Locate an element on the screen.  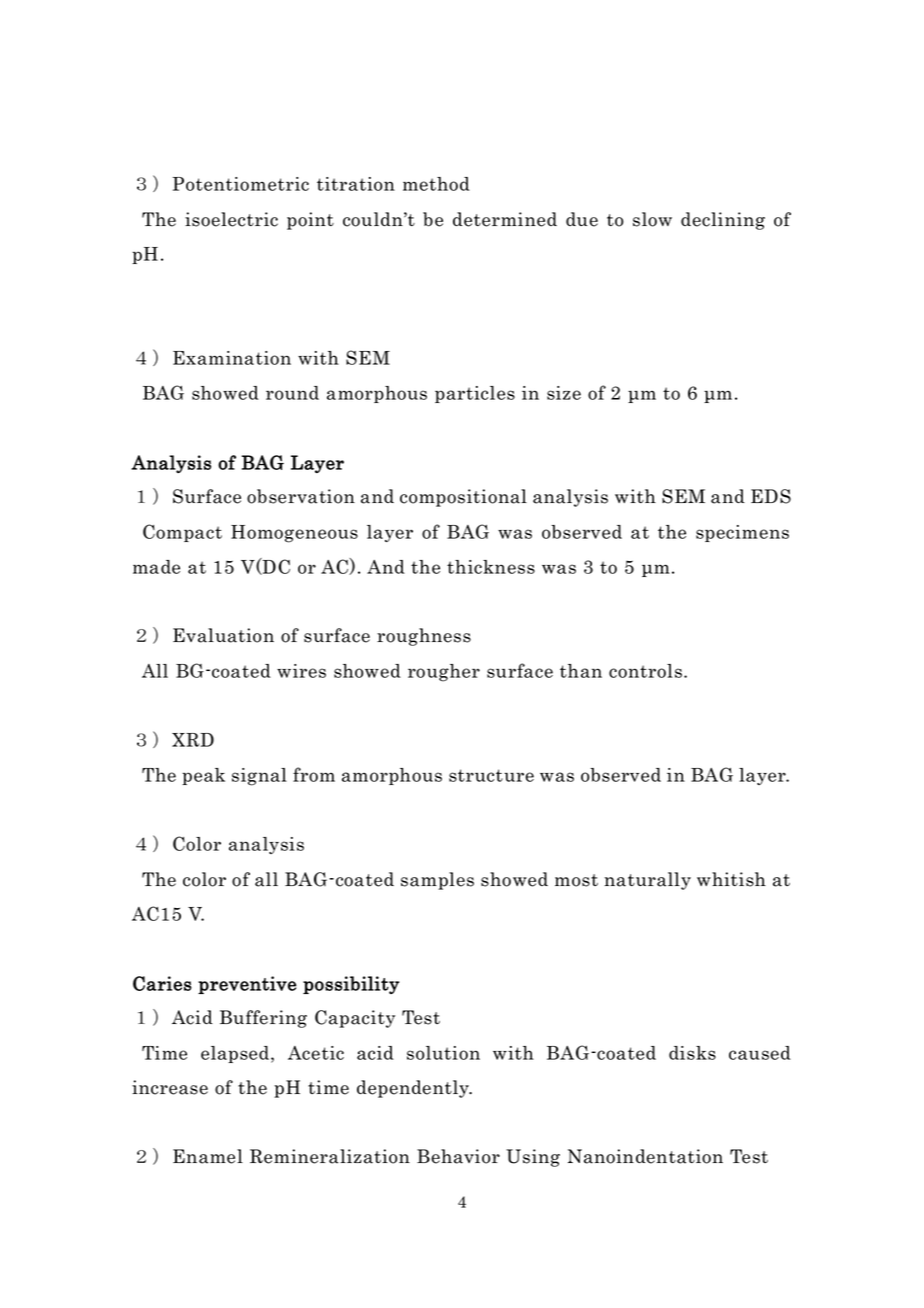
samples is located at coordinates (437, 881).
